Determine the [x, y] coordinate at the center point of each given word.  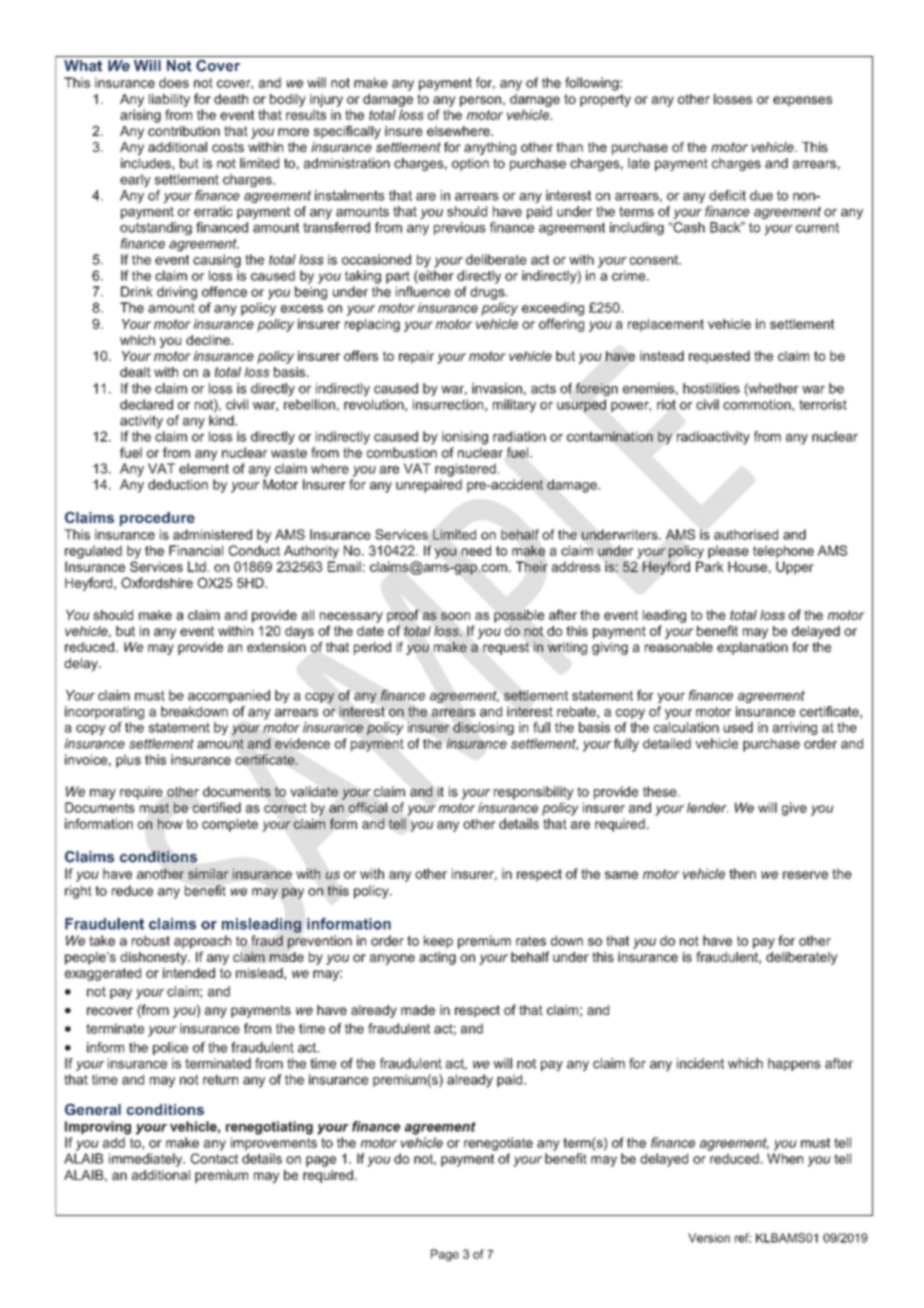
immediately [147, 1160]
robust [151, 940]
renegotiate [498, 1144]
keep [438, 942]
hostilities [711, 388]
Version [709, 1238]
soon [455, 616]
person [480, 101]
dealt [135, 372]
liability [169, 100]
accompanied [229, 696]
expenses [802, 101]
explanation [752, 648]
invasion [497, 388]
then [742, 873]
